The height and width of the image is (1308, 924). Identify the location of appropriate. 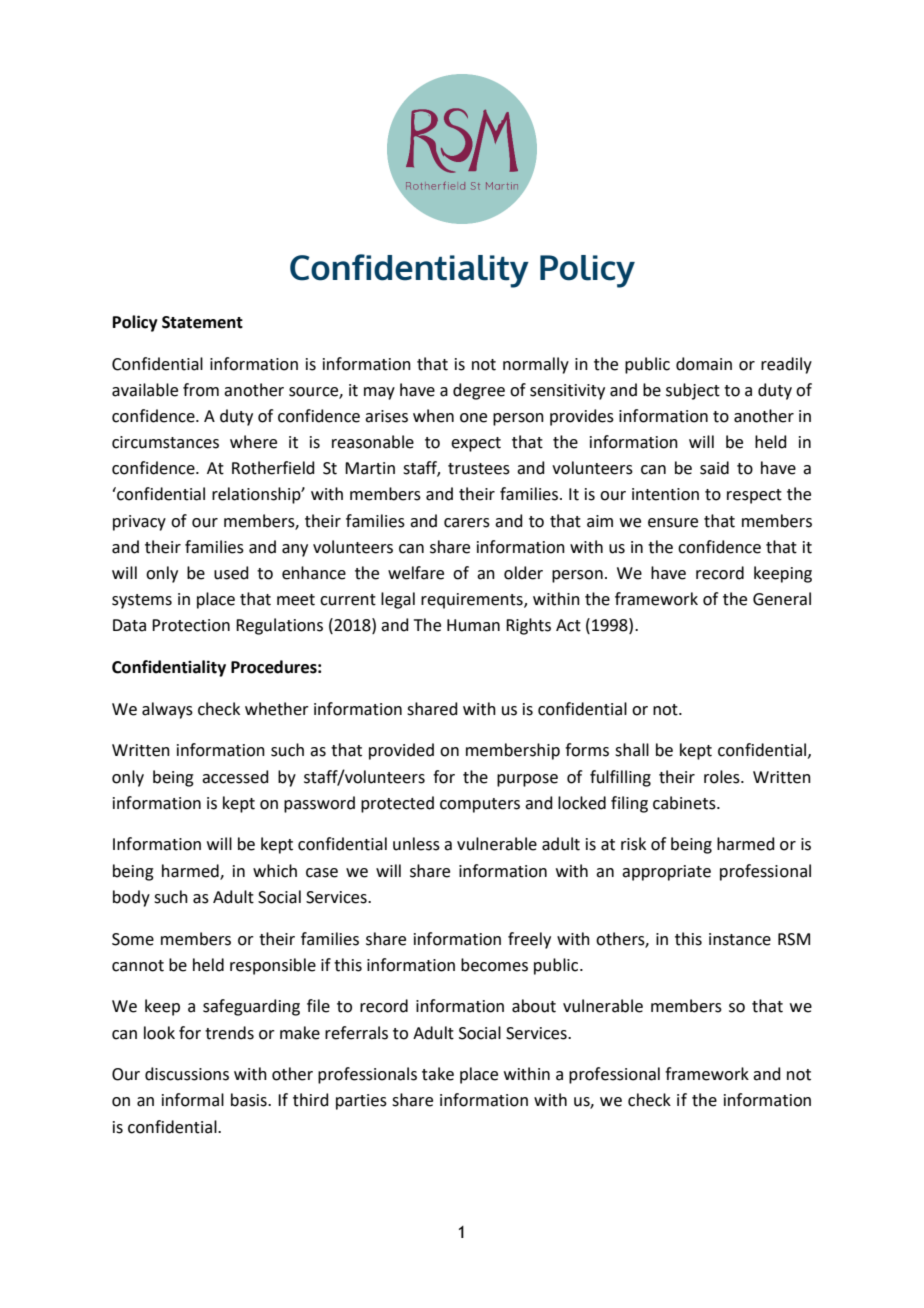
(666, 873).
